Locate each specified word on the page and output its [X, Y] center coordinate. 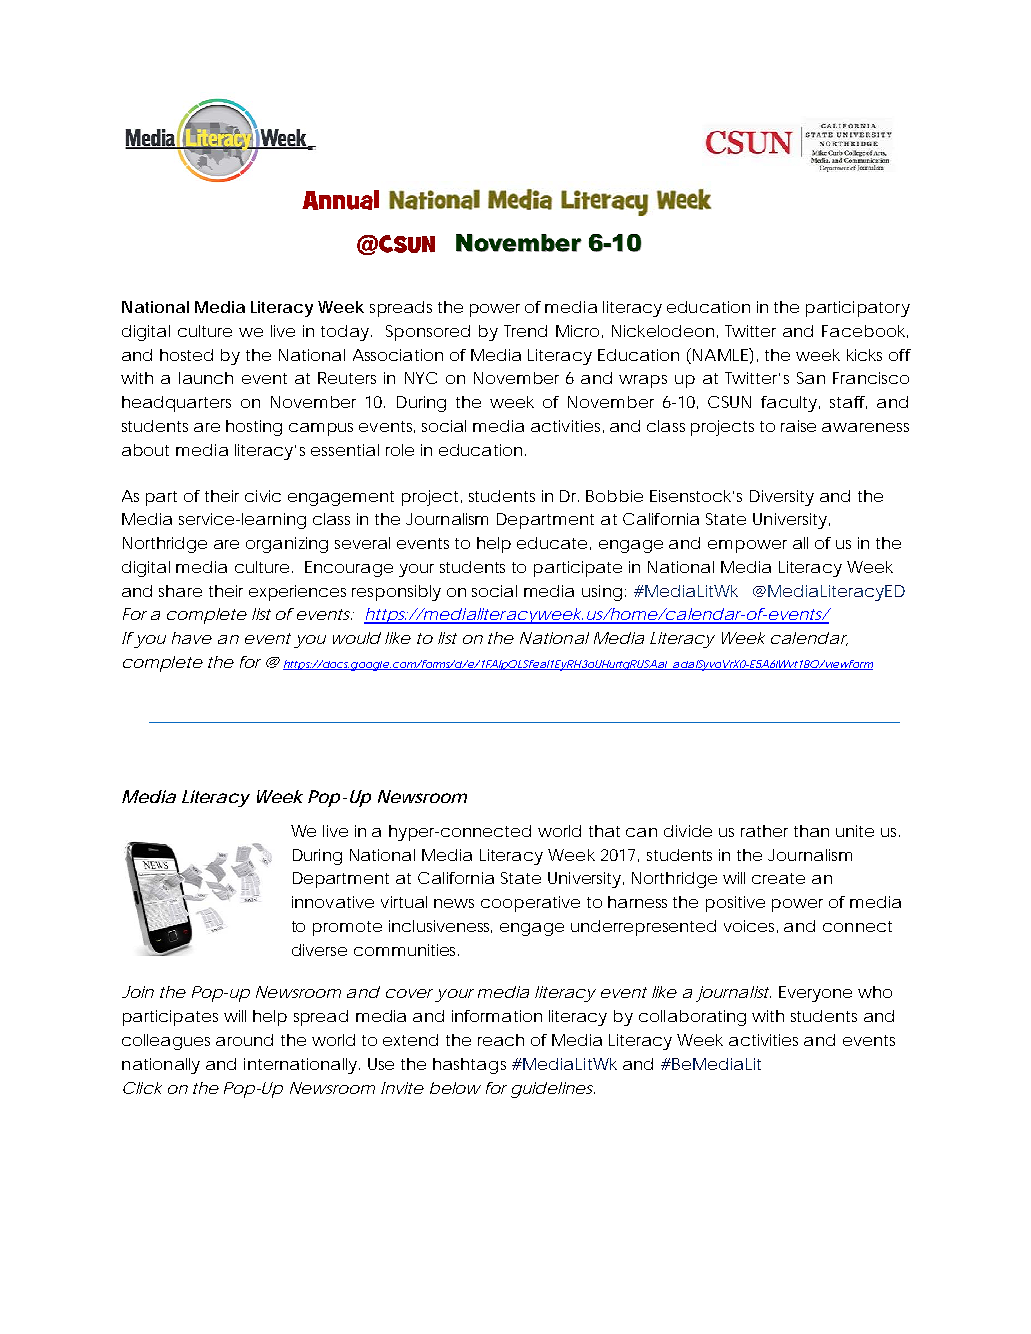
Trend [525, 331]
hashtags [469, 1066]
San [811, 378]
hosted [186, 355]
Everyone [815, 994]
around [244, 1040]
